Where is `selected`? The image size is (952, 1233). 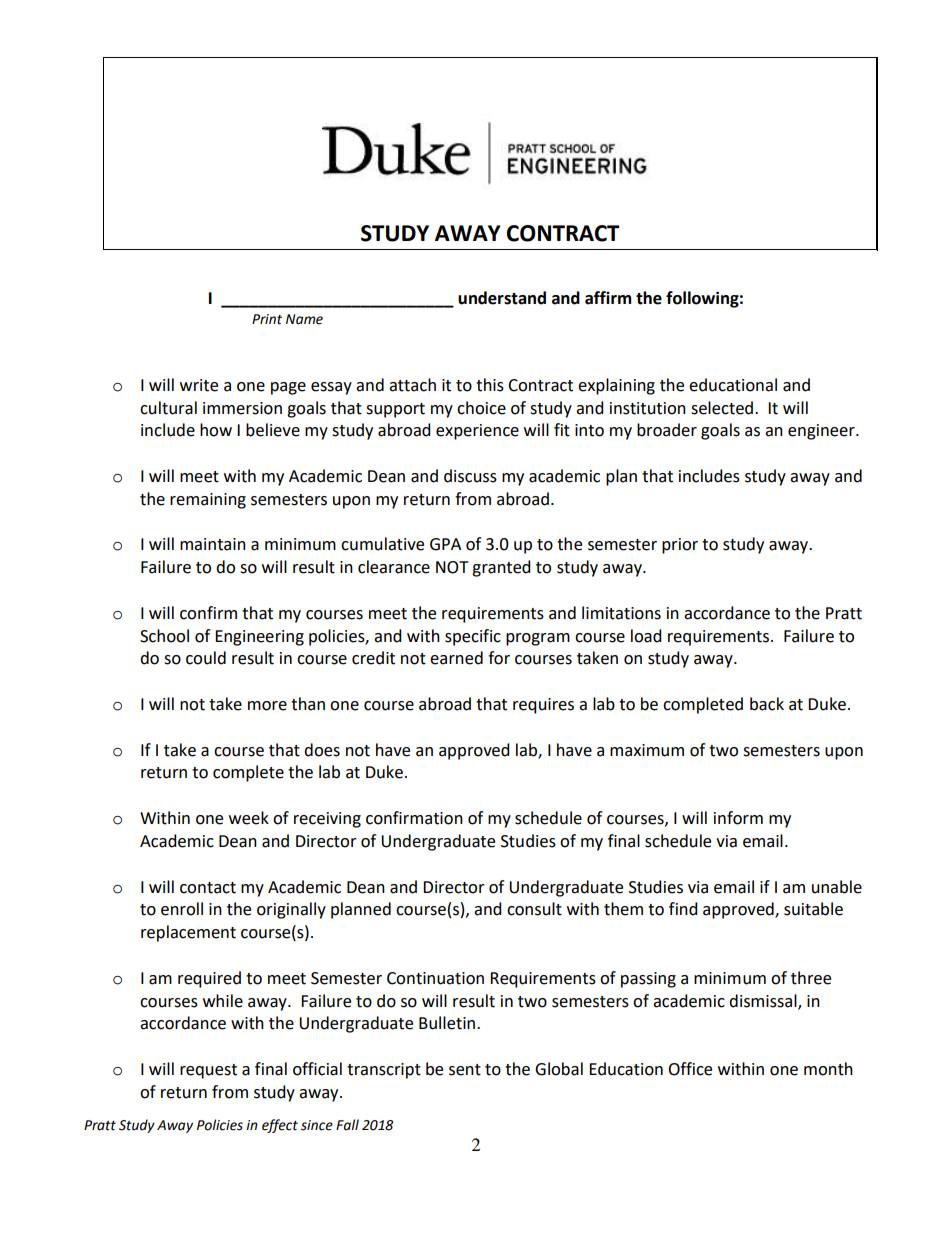
selected is located at coordinates (723, 408).
